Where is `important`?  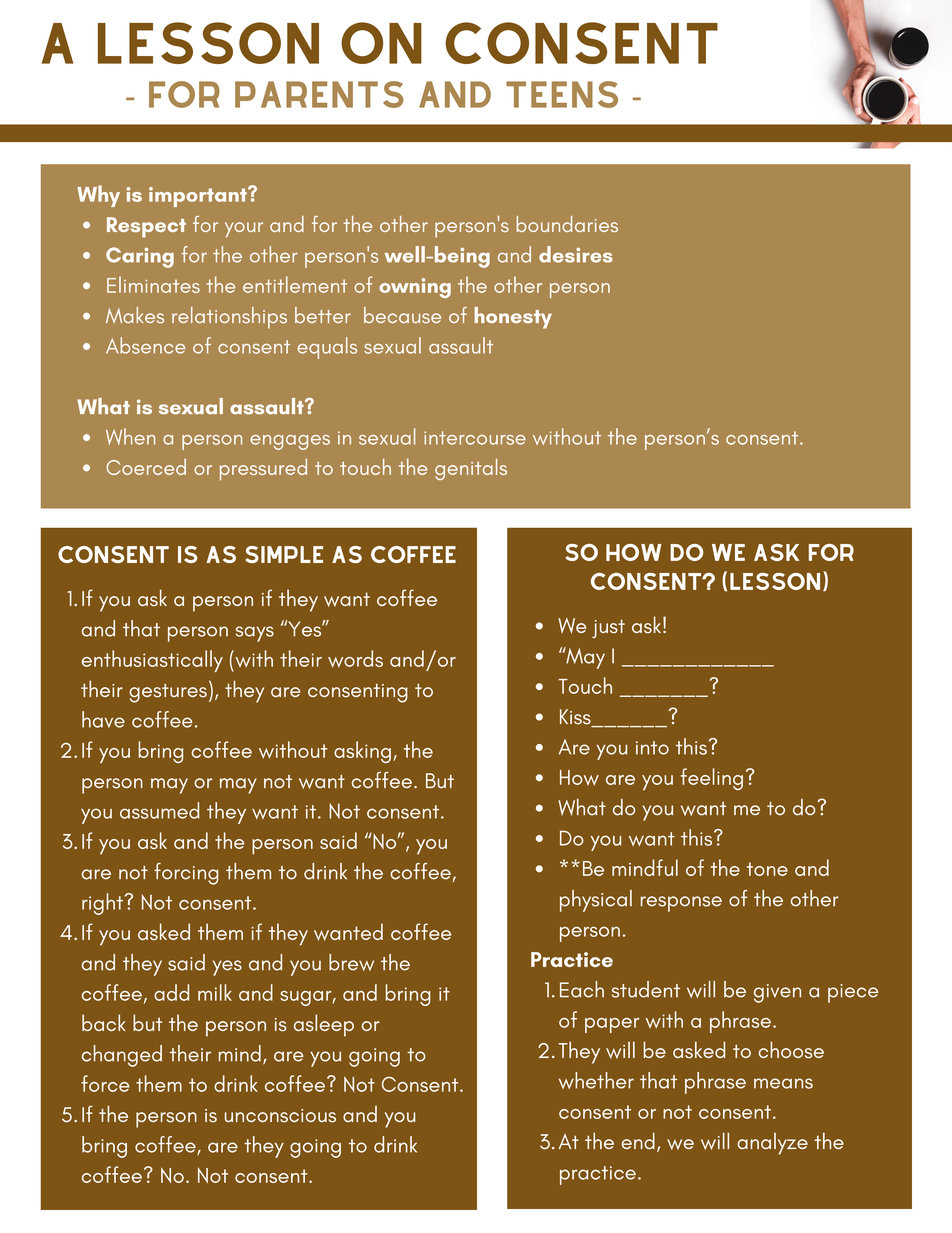 important is located at coordinates (199, 197).
